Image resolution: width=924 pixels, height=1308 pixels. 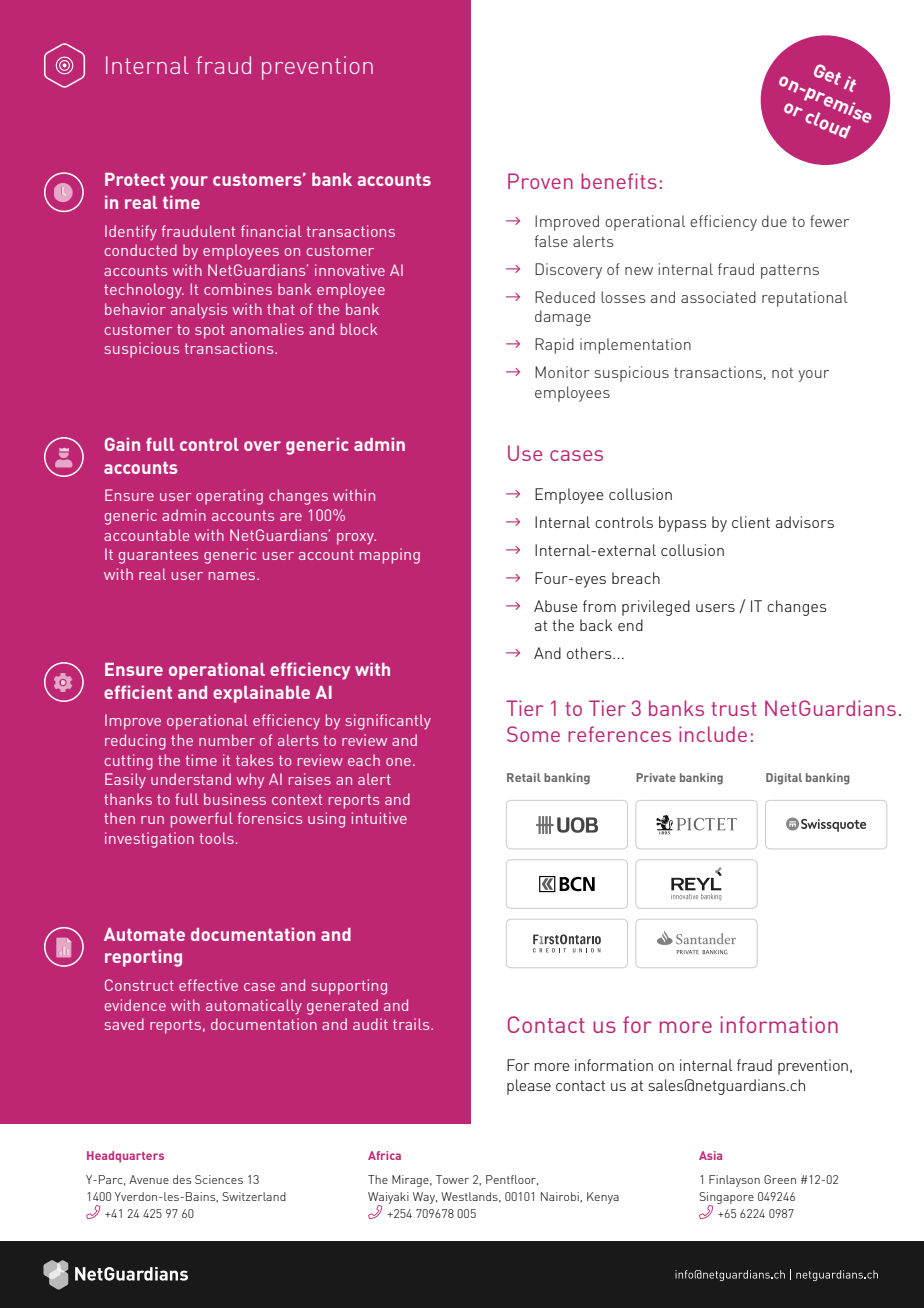 I want to click on financial, so click(x=271, y=231).
